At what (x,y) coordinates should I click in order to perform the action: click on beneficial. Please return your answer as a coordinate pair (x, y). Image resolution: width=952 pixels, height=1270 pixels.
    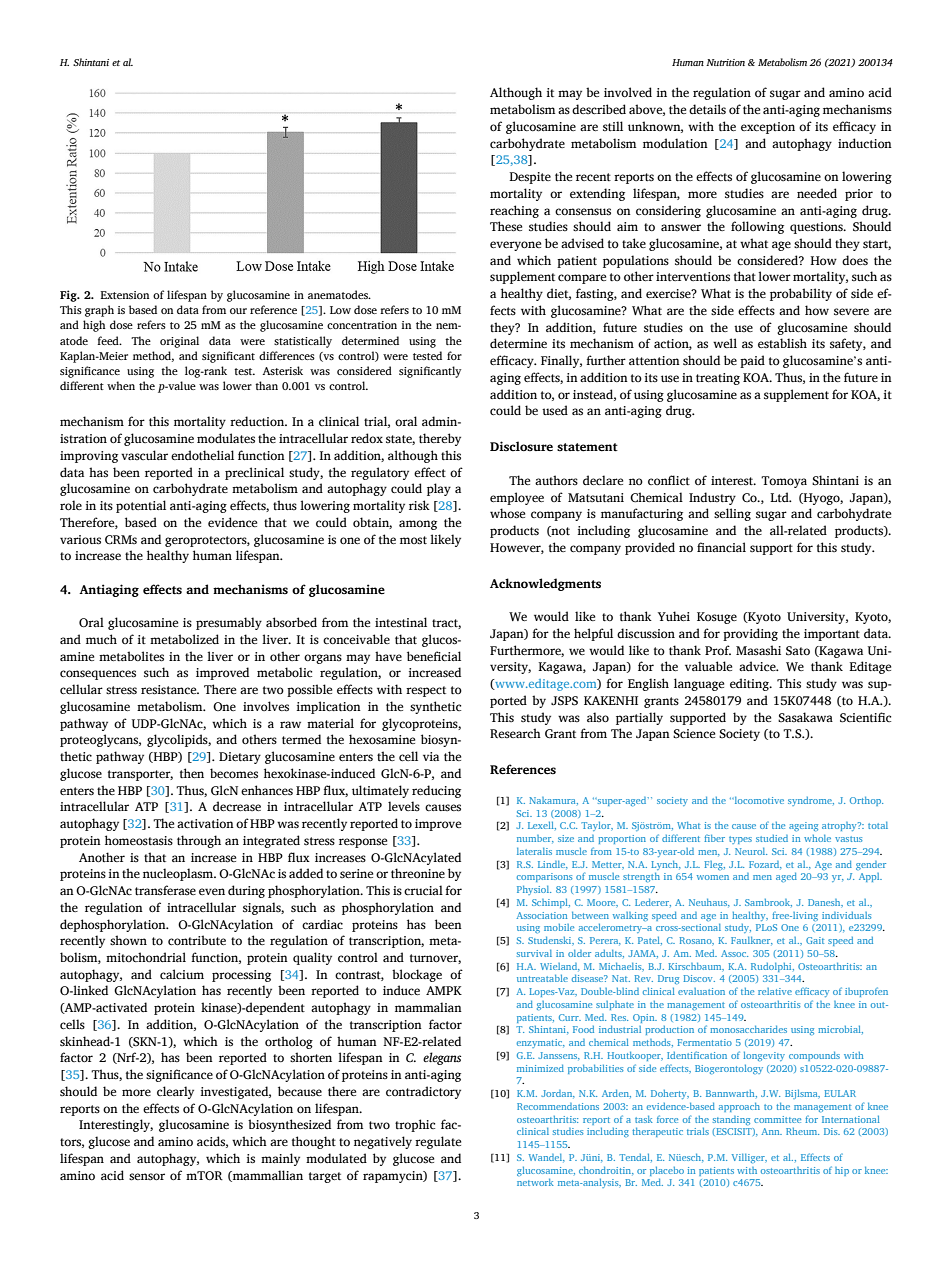
    Looking at the image, I should click on (434, 656).
